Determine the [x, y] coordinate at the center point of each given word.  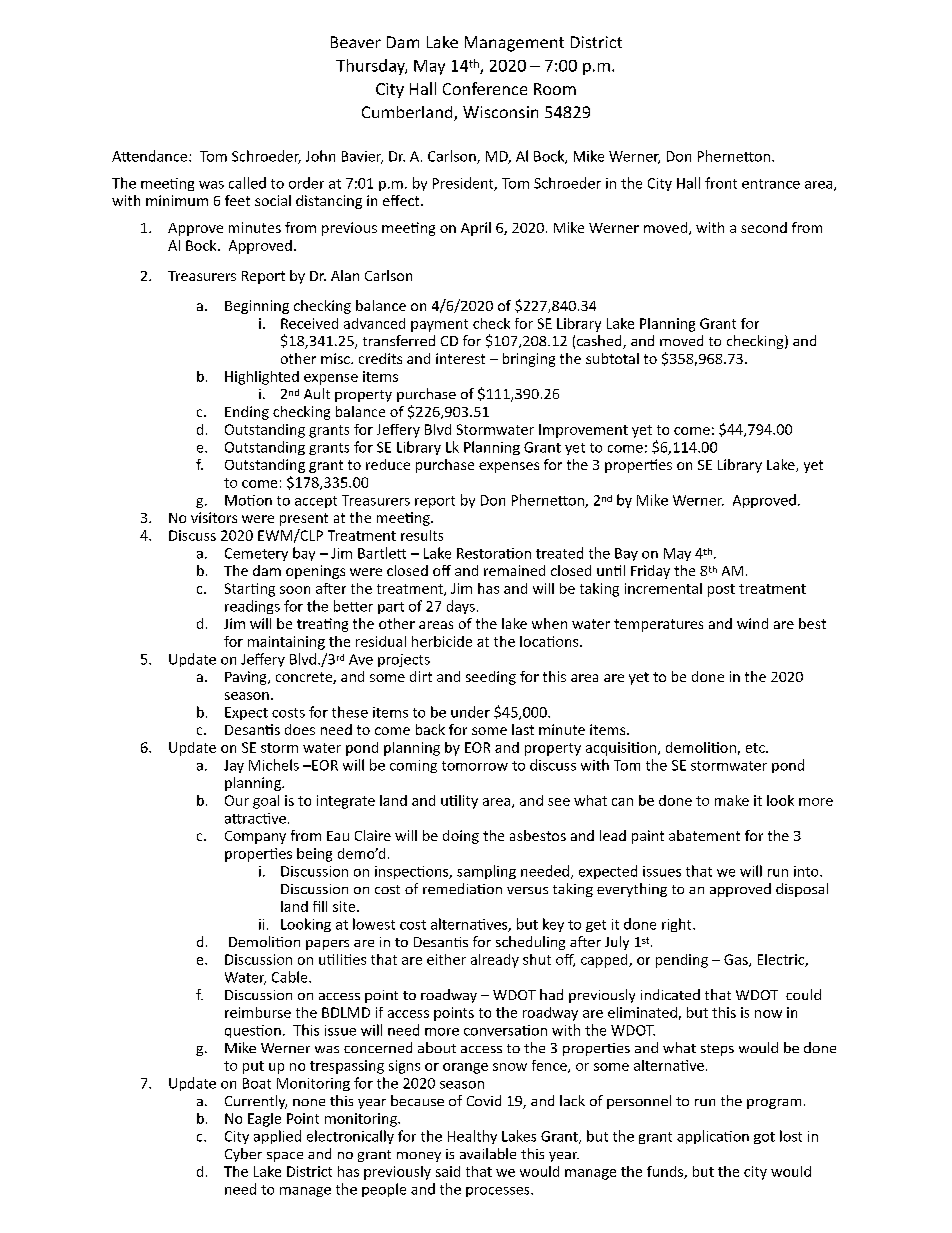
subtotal [612, 358]
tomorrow [475, 766]
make [732, 800]
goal [266, 802]
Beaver [356, 42]
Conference [485, 88]
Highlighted [262, 378]
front [721, 183]
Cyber [243, 1155]
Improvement [583, 431]
